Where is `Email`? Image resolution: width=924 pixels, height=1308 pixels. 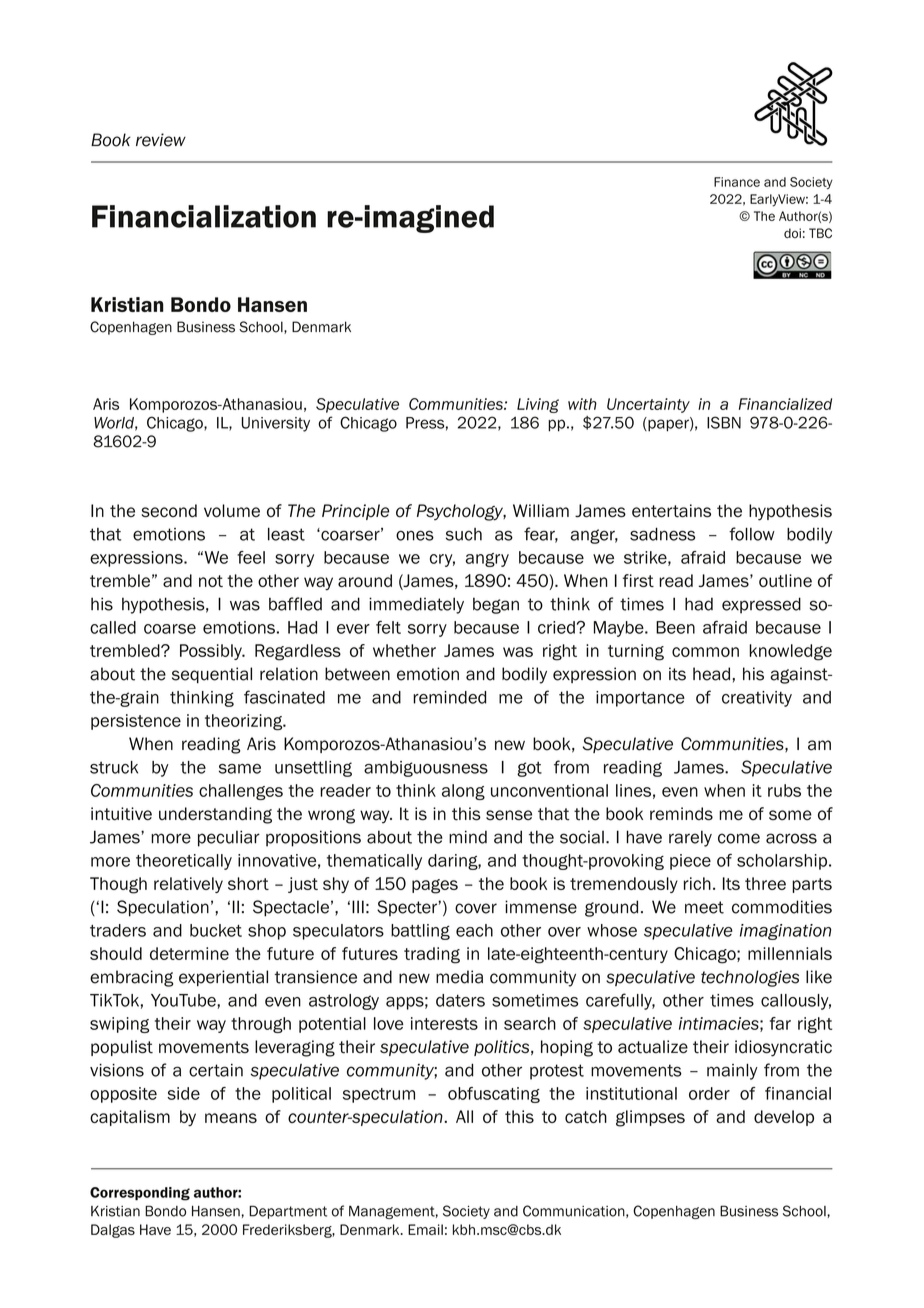
Email is located at coordinates (425, 1229).
